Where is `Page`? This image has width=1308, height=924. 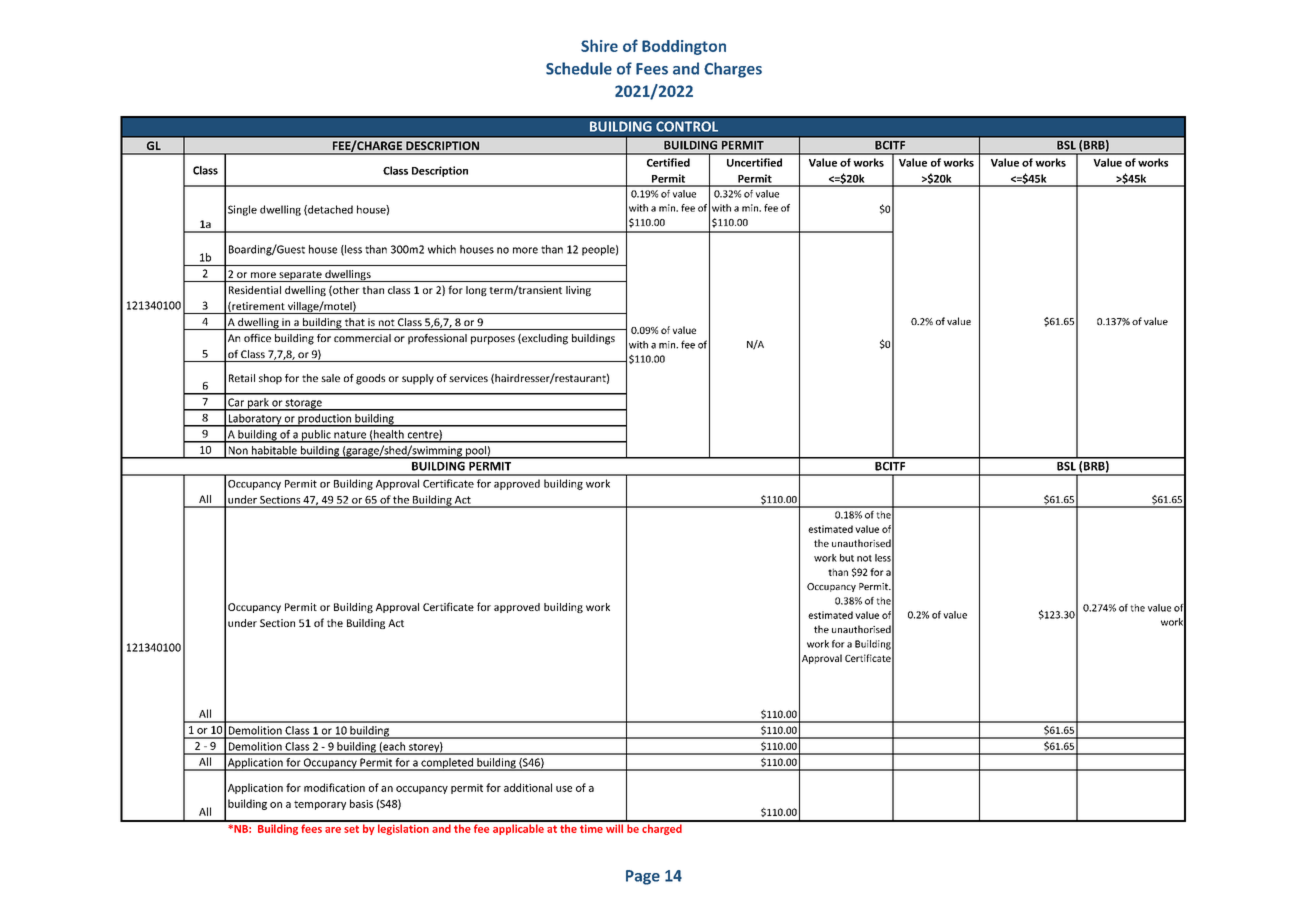
Page is located at coordinates (643, 877).
